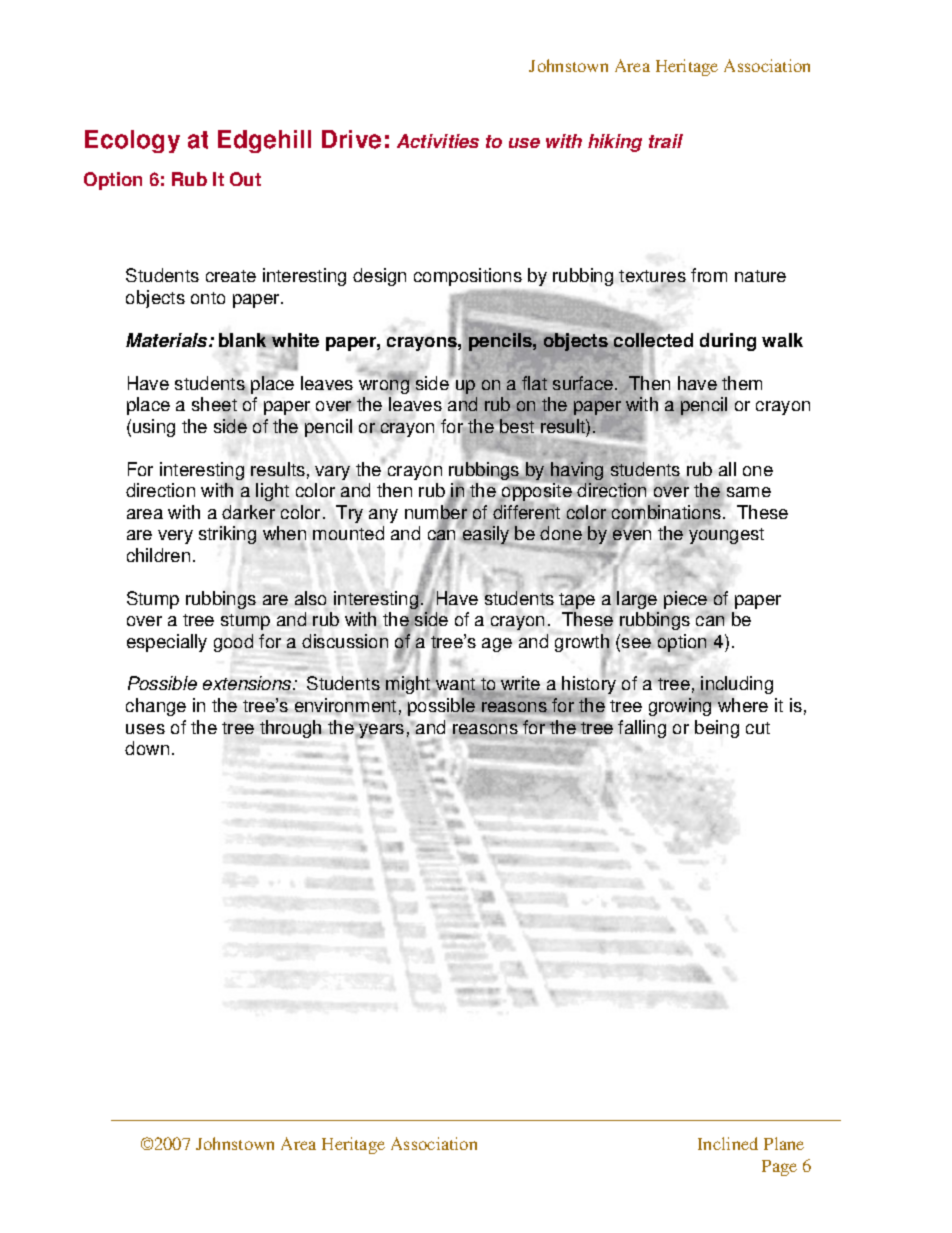  What do you see at coordinates (779, 1168) in the page?
I see `Page` at bounding box center [779, 1168].
